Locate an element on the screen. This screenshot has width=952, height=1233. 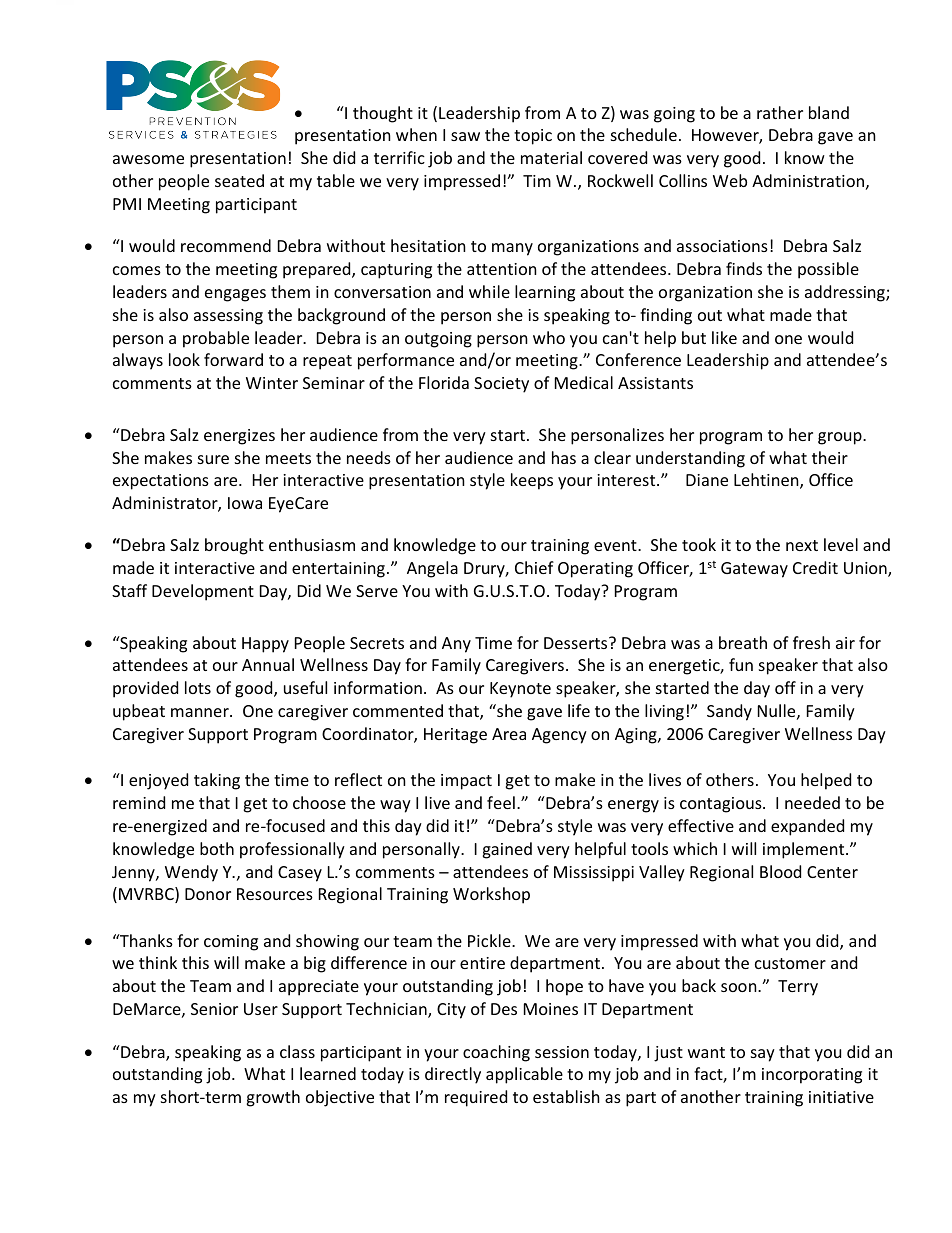
growth is located at coordinates (273, 1098).
